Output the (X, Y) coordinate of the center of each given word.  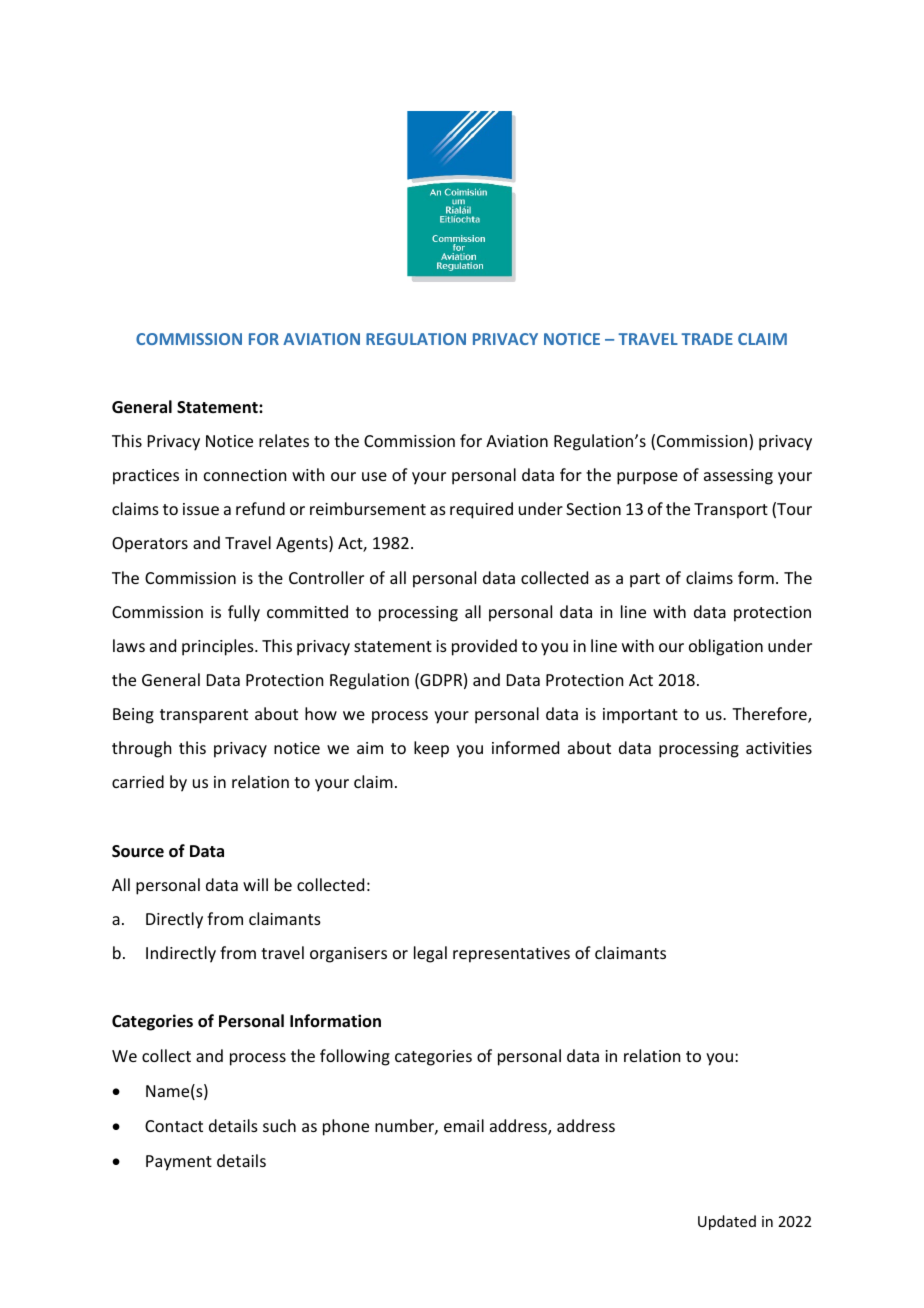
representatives (511, 955)
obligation (726, 647)
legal (430, 954)
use (374, 476)
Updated (727, 1222)
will (255, 884)
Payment (179, 1163)
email (464, 1125)
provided (484, 647)
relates (284, 440)
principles (219, 647)
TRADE (707, 339)
